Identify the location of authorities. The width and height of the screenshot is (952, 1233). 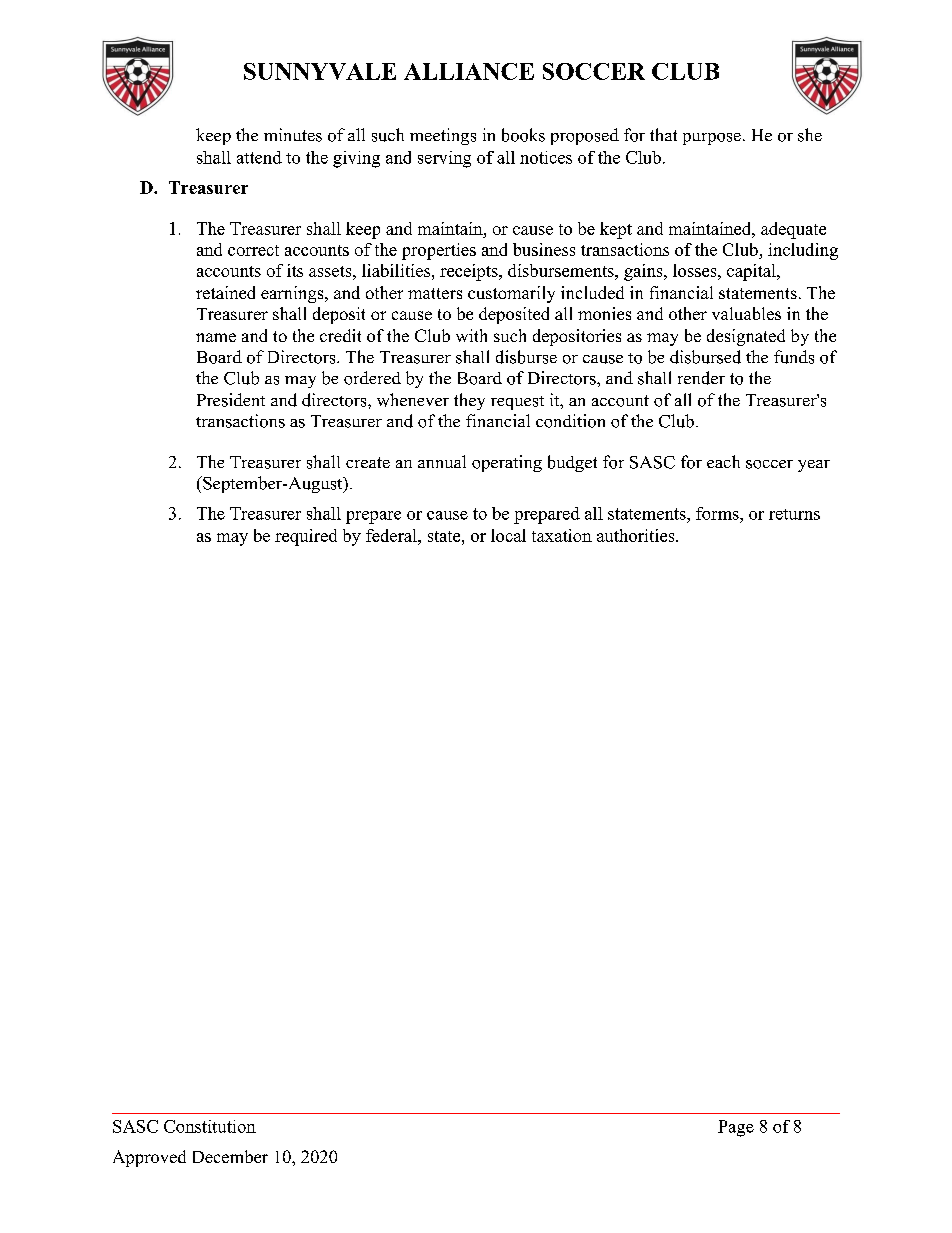
(635, 535).
